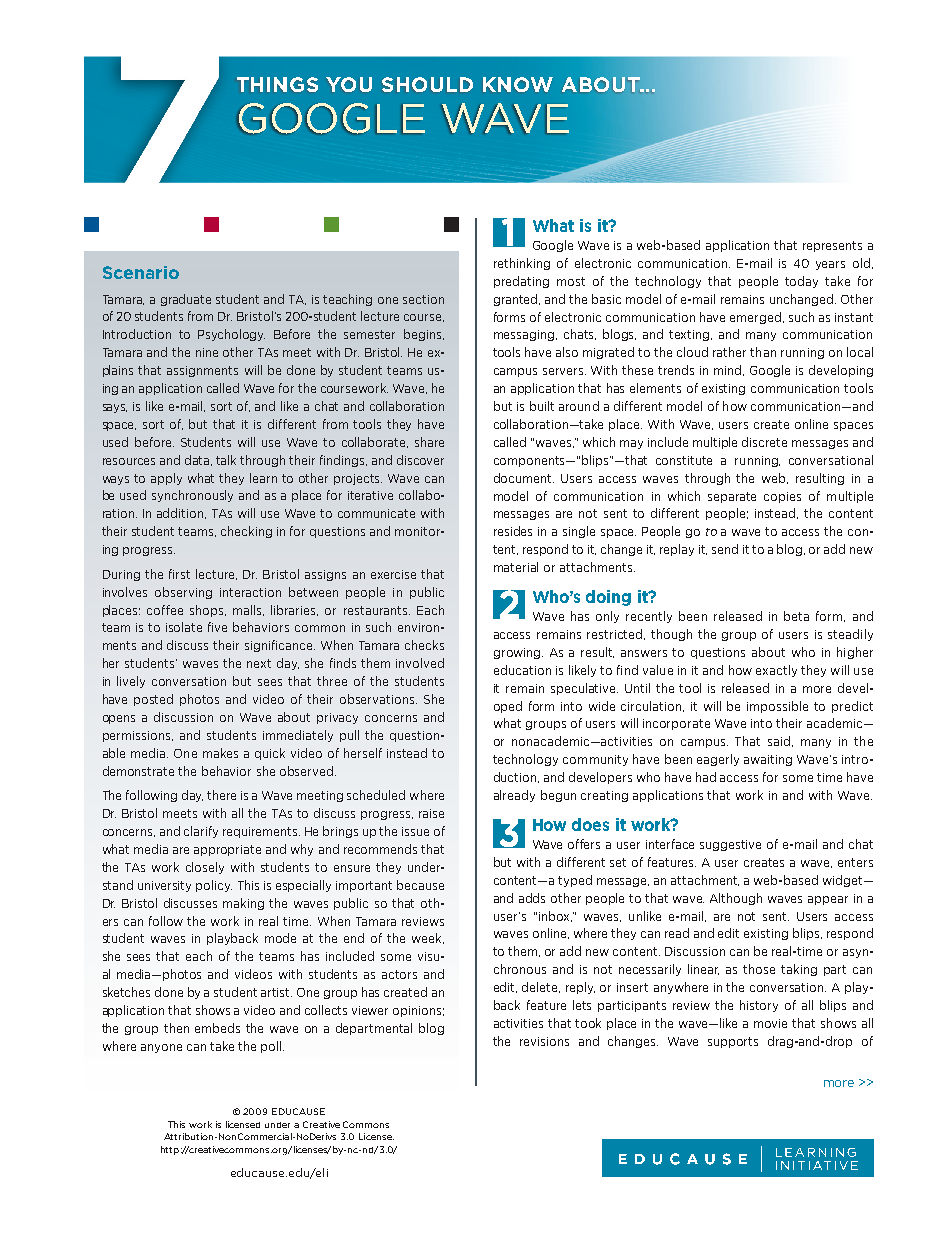 Image resolution: width=952 pixels, height=1233 pixels. What do you see at coordinates (277, 84) in the image?
I see `THINGS` at bounding box center [277, 84].
